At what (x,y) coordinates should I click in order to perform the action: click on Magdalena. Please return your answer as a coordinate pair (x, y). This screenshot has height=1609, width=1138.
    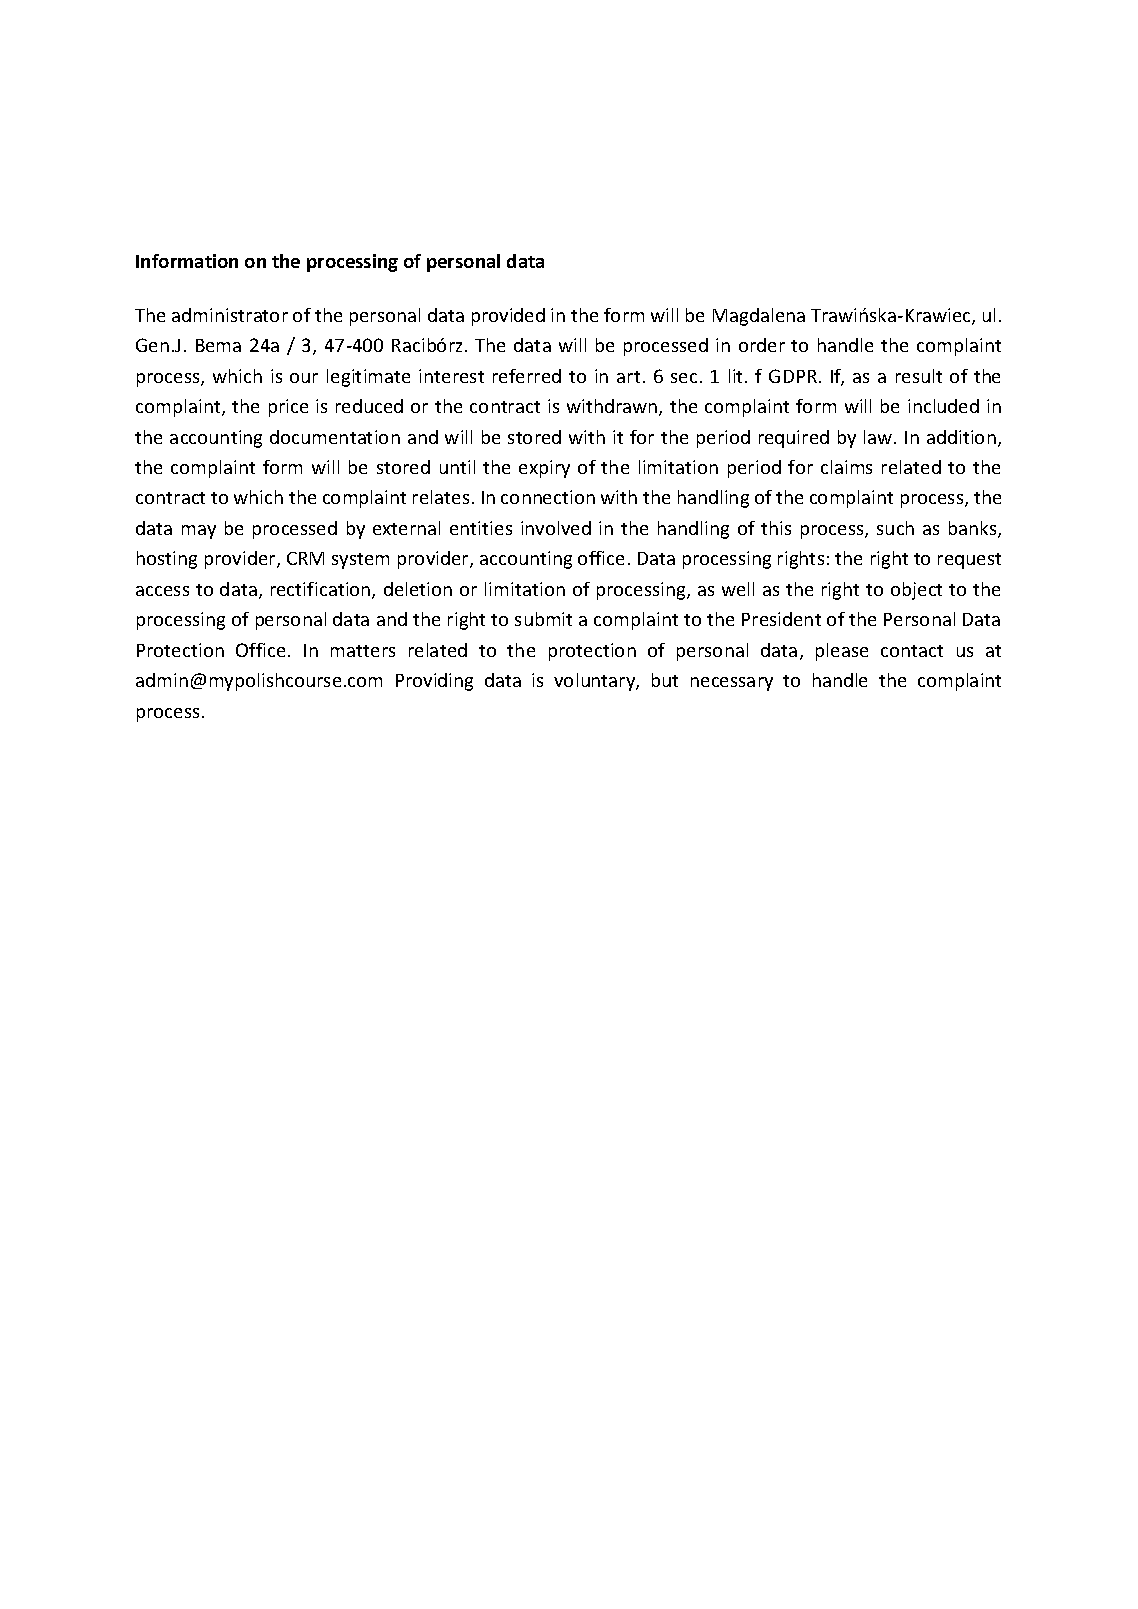
    Looking at the image, I should click on (759, 317).
